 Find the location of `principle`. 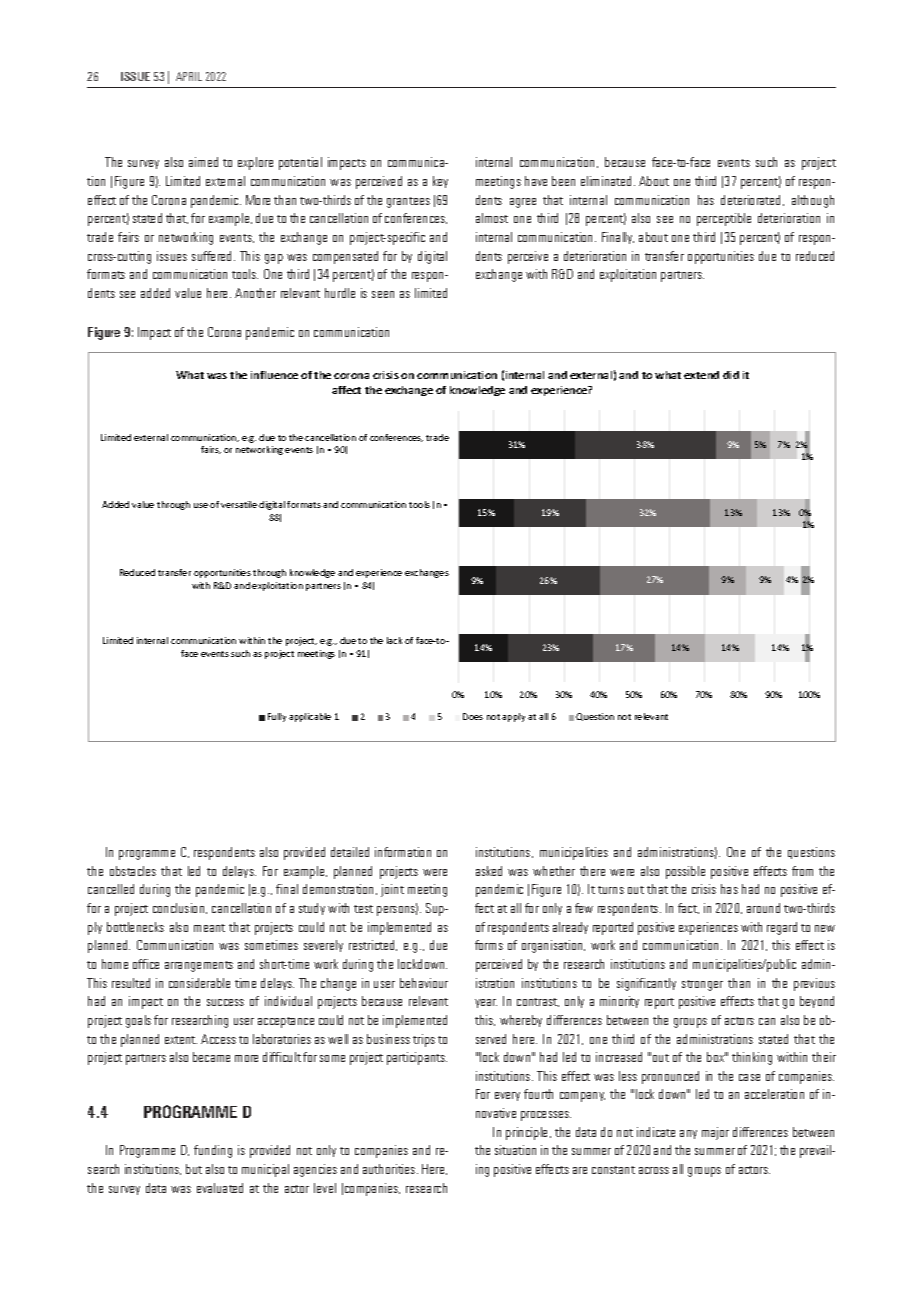

principle is located at coordinates (528, 1133).
